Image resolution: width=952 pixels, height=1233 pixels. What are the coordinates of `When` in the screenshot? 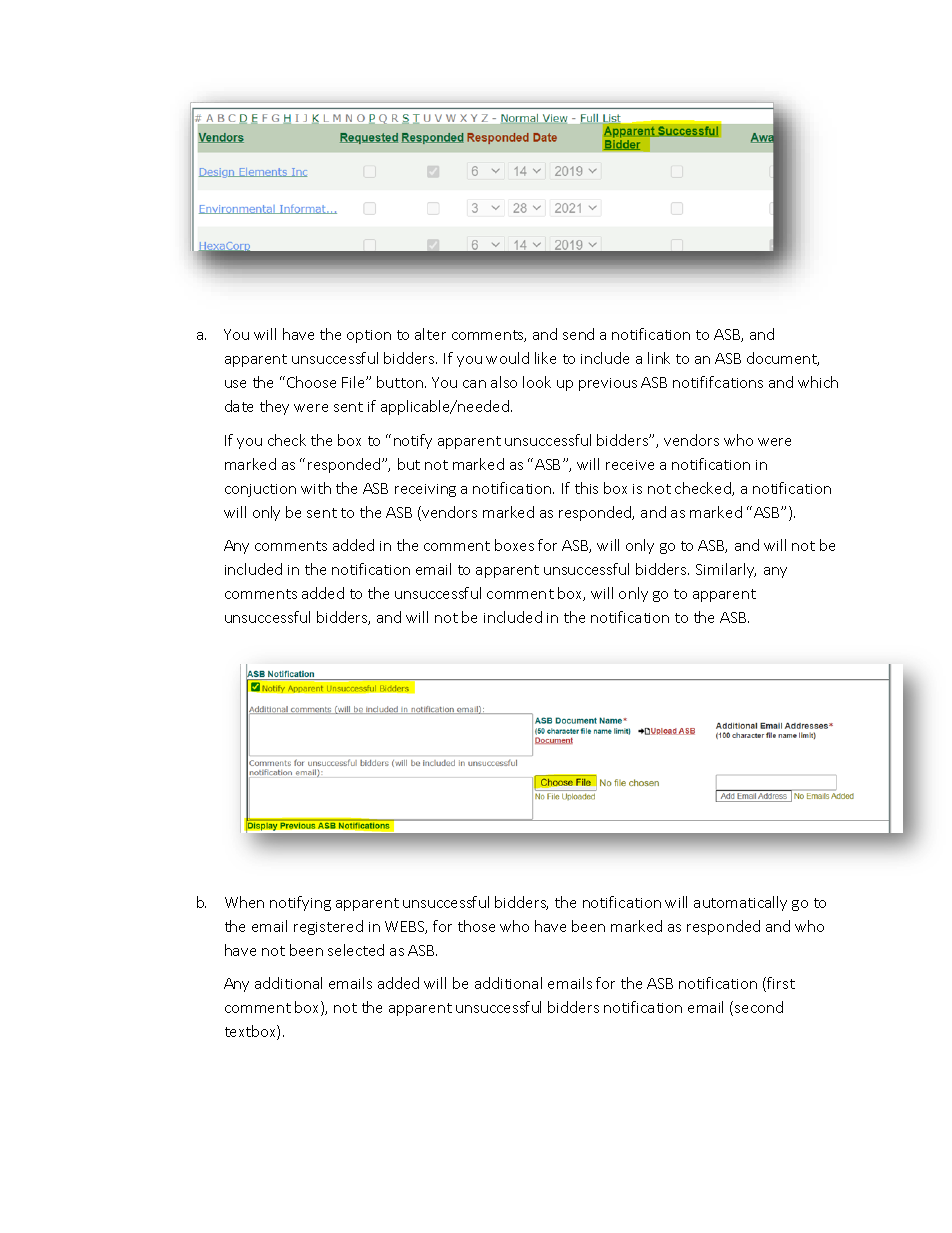 It's located at (244, 902).
